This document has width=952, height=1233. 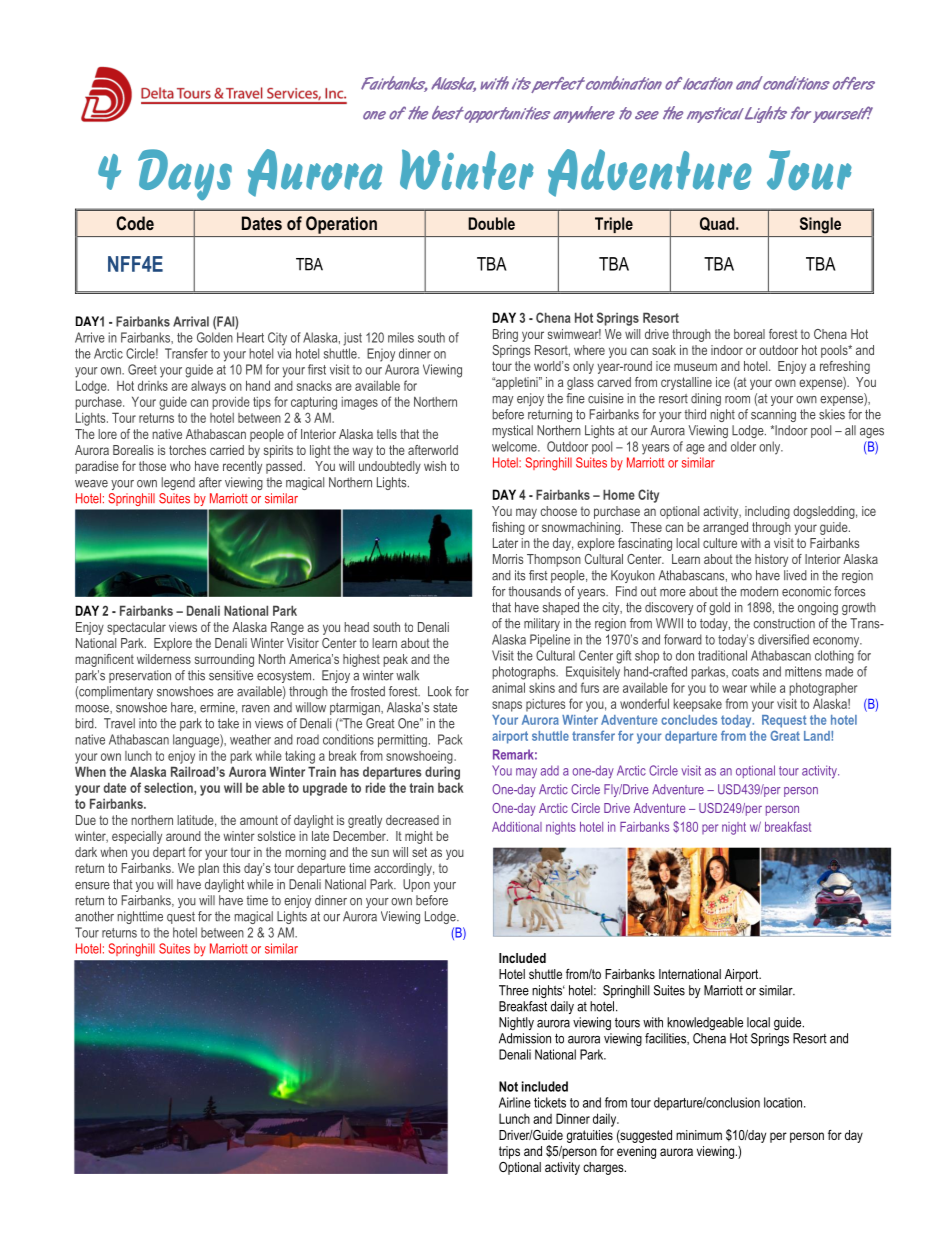 I want to click on wish, so click(x=435, y=466).
